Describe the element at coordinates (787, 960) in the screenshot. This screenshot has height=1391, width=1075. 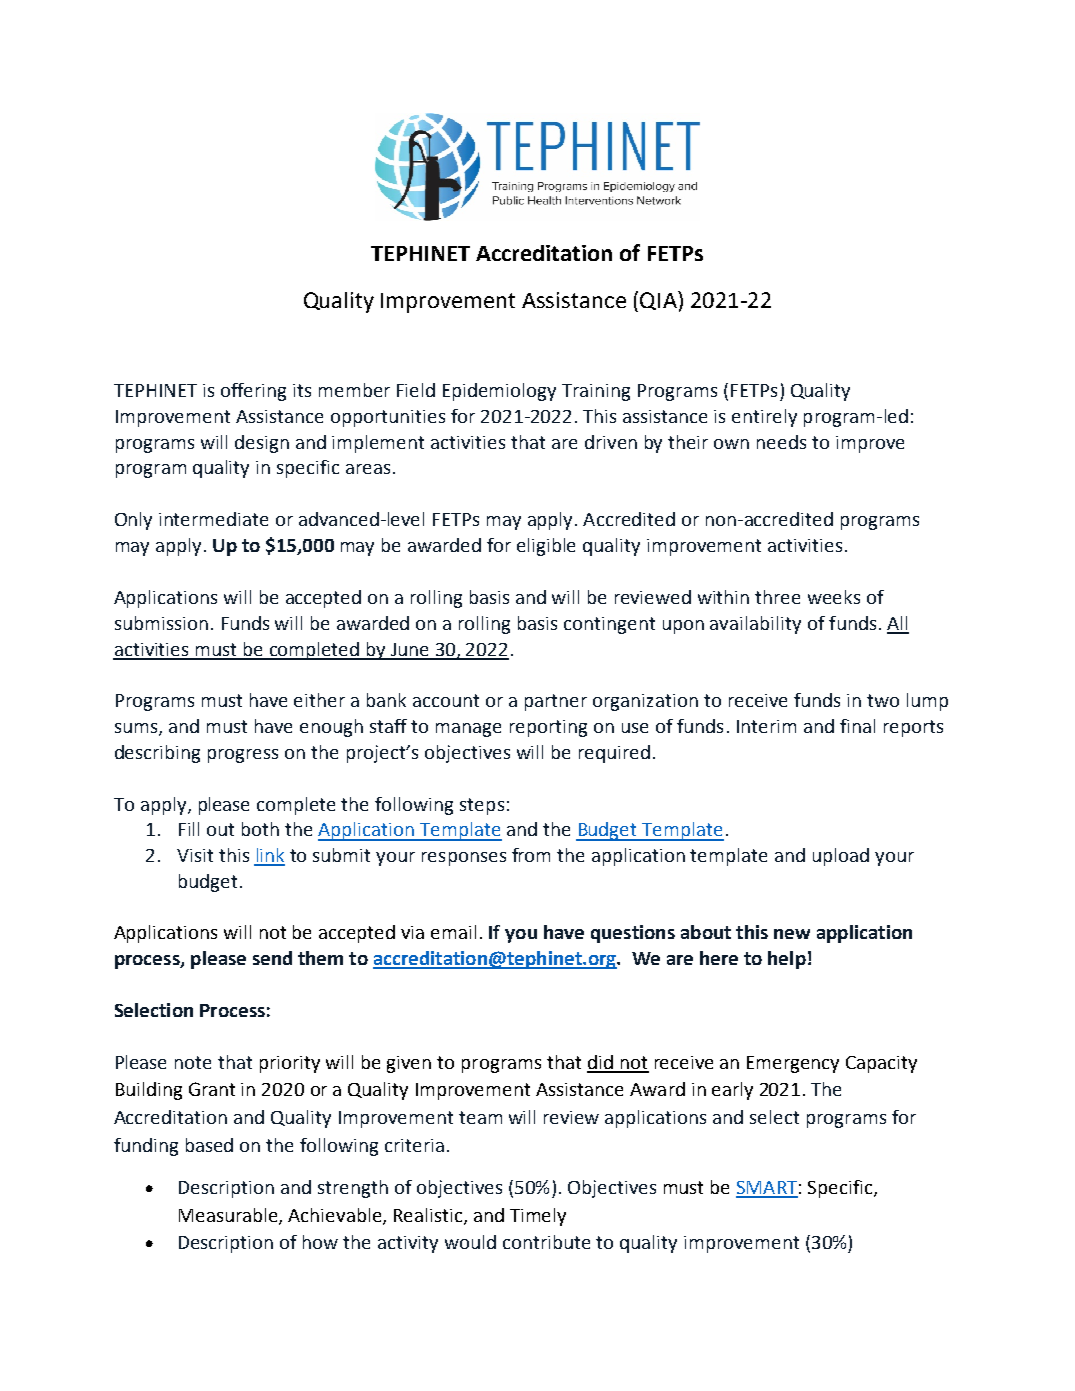
I see `help` at that location.
